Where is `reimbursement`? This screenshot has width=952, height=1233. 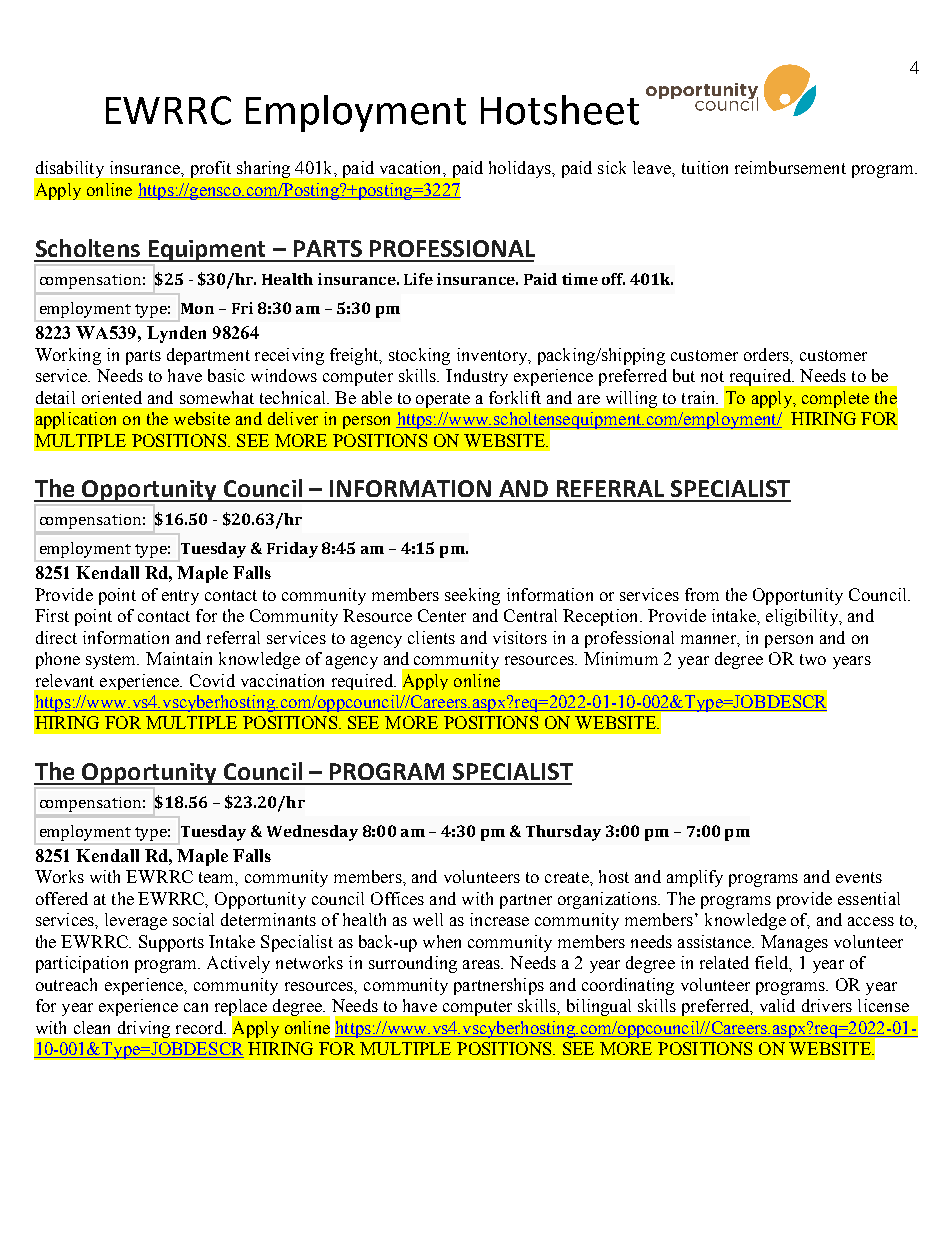
reimbursement is located at coordinates (790, 167).
